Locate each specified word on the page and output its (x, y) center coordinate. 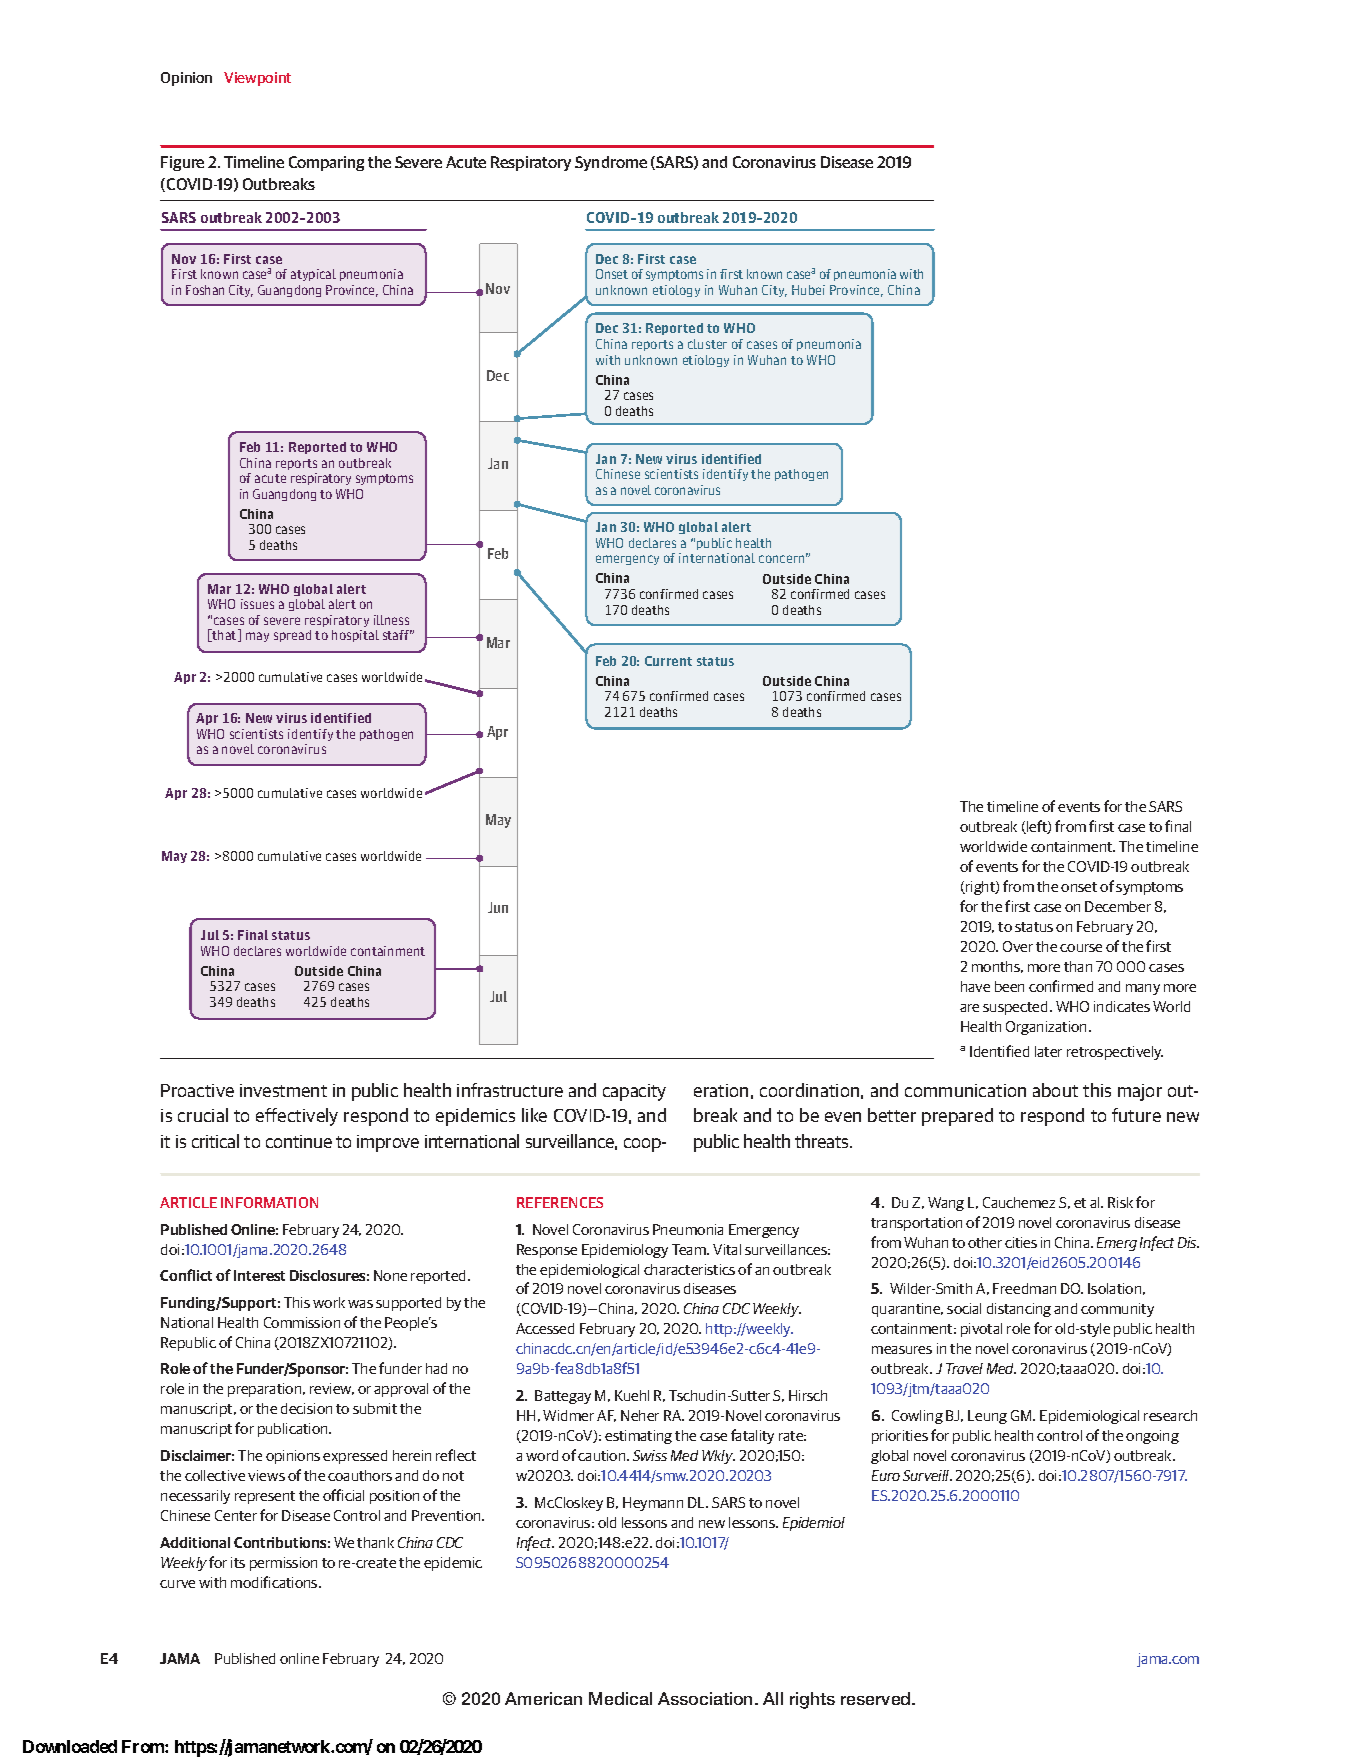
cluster (707, 344)
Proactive (197, 1090)
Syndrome (611, 163)
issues (257, 604)
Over (1018, 946)
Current (668, 661)
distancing (1019, 1310)
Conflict (186, 1275)
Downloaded (70, 1746)
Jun (498, 907)
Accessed (545, 1328)
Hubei (808, 290)
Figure (182, 163)
